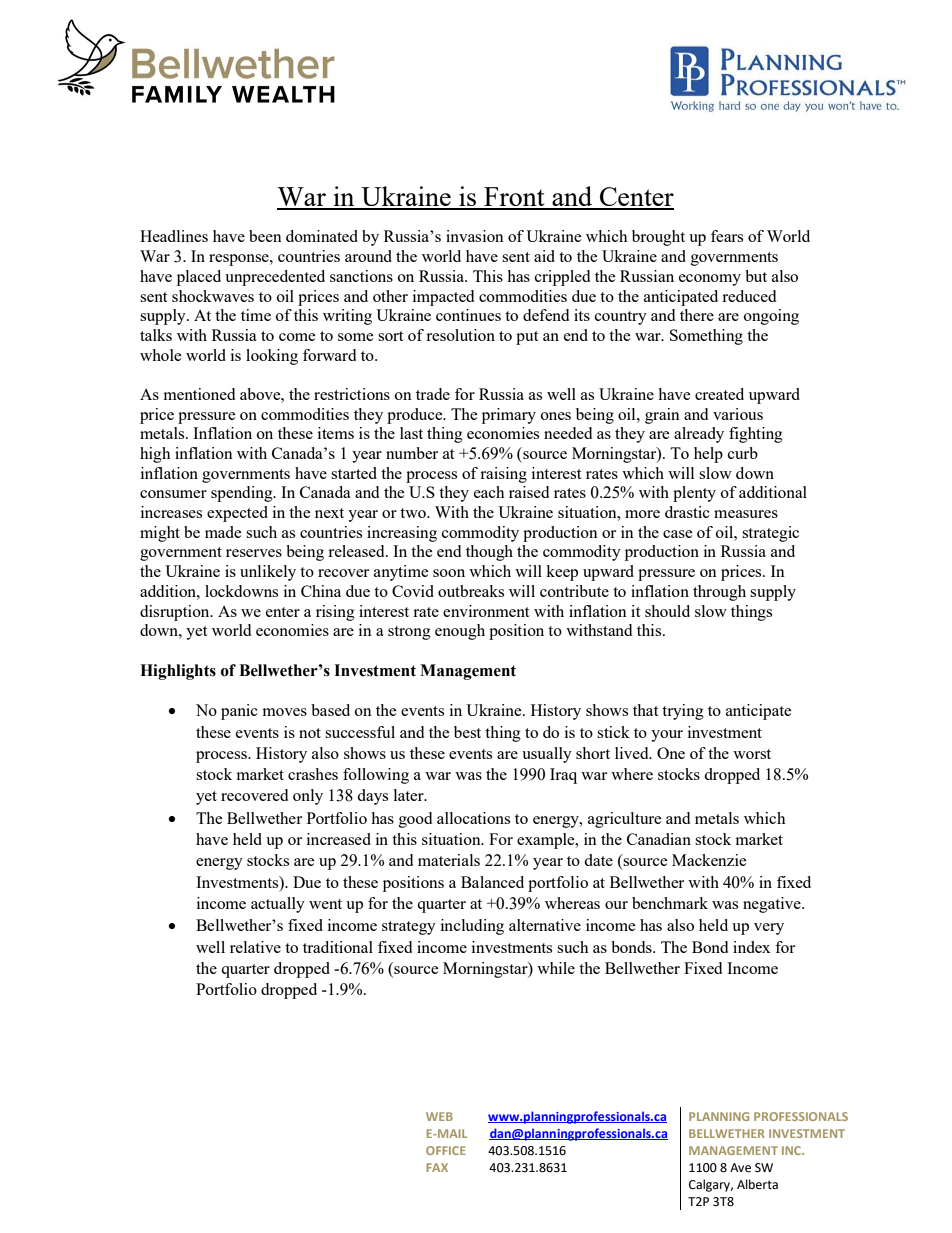 The height and width of the image is (1233, 952). Describe the element at coordinates (467, 732) in the image. I see `best` at that location.
